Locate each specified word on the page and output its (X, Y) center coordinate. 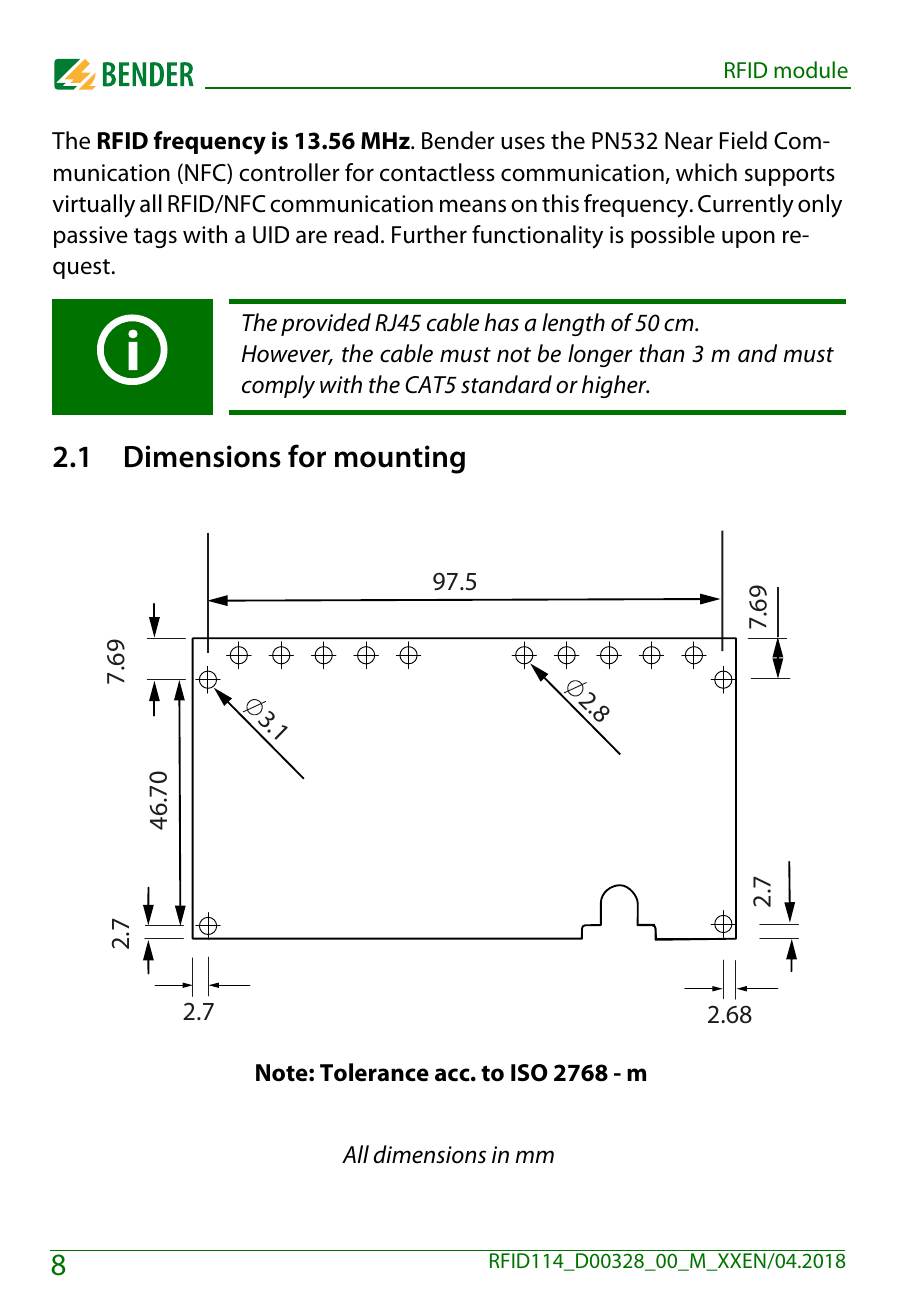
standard (506, 384)
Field (743, 140)
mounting (400, 459)
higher (615, 386)
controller (289, 172)
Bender (458, 140)
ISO (529, 1073)
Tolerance (374, 1072)
